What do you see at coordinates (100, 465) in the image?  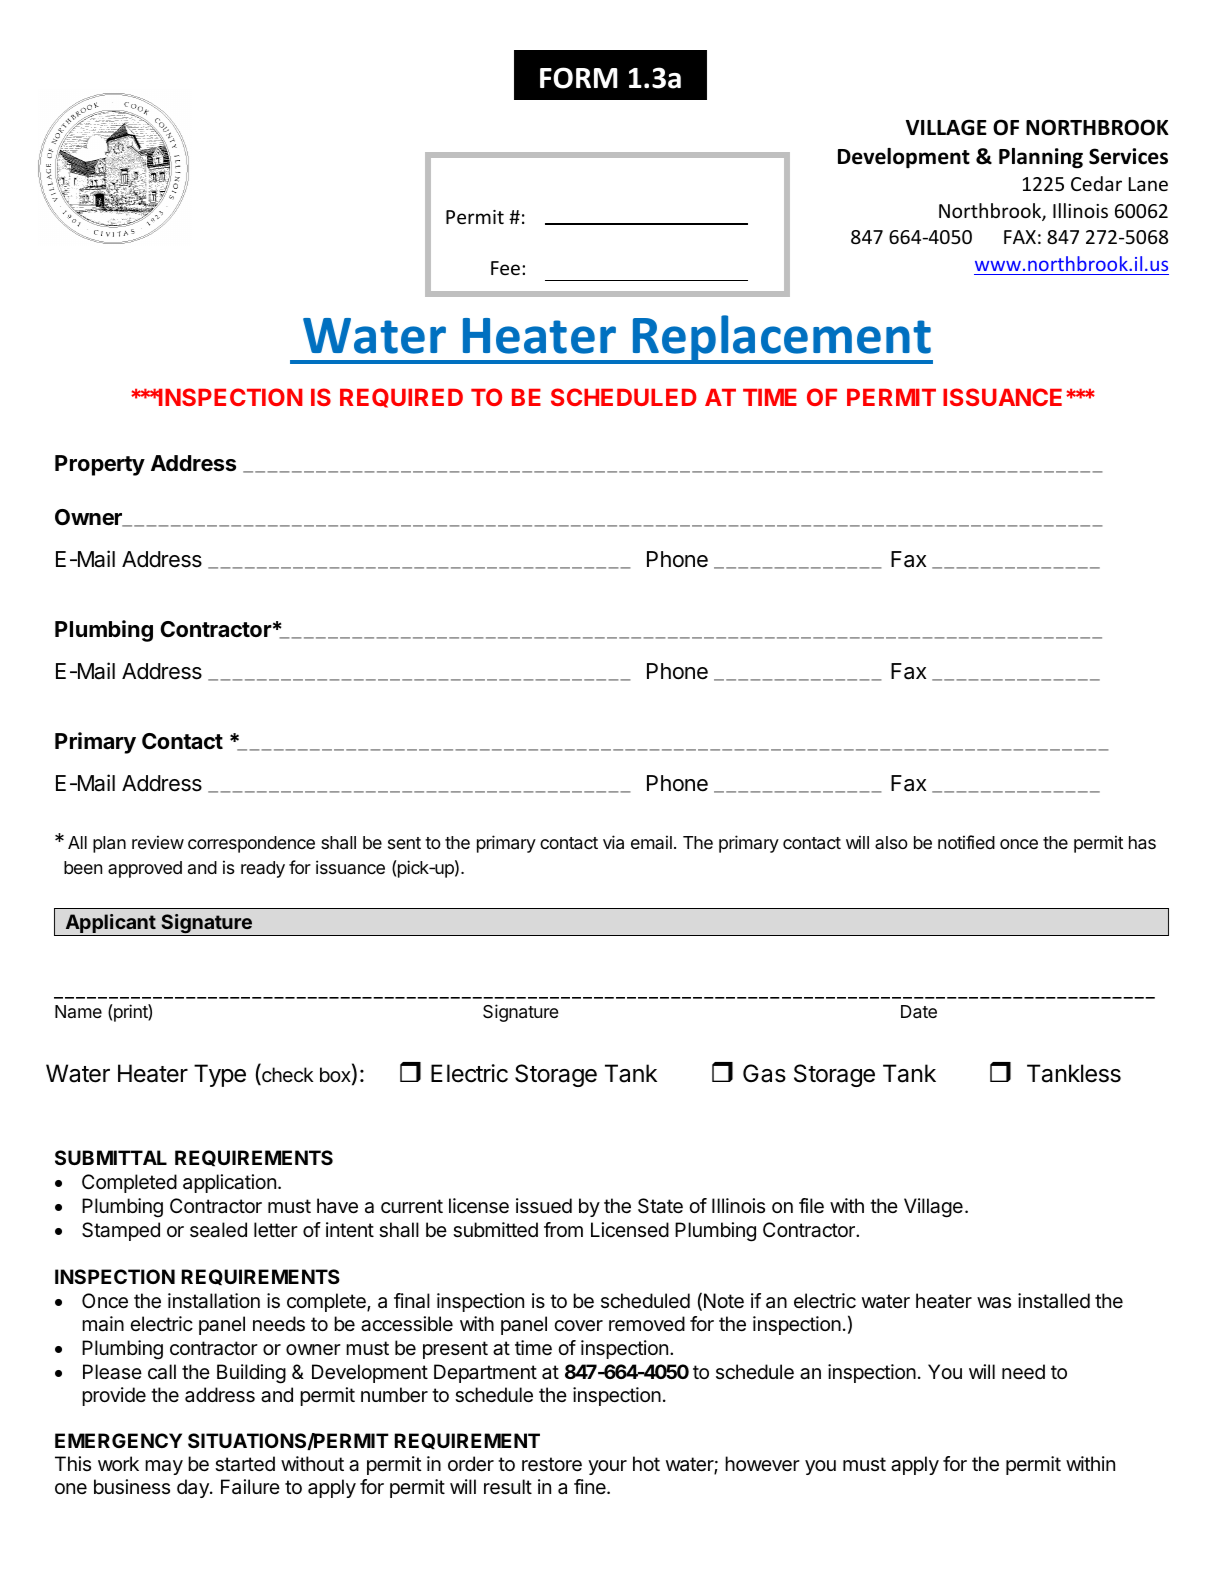 I see `Property` at bounding box center [100, 465].
